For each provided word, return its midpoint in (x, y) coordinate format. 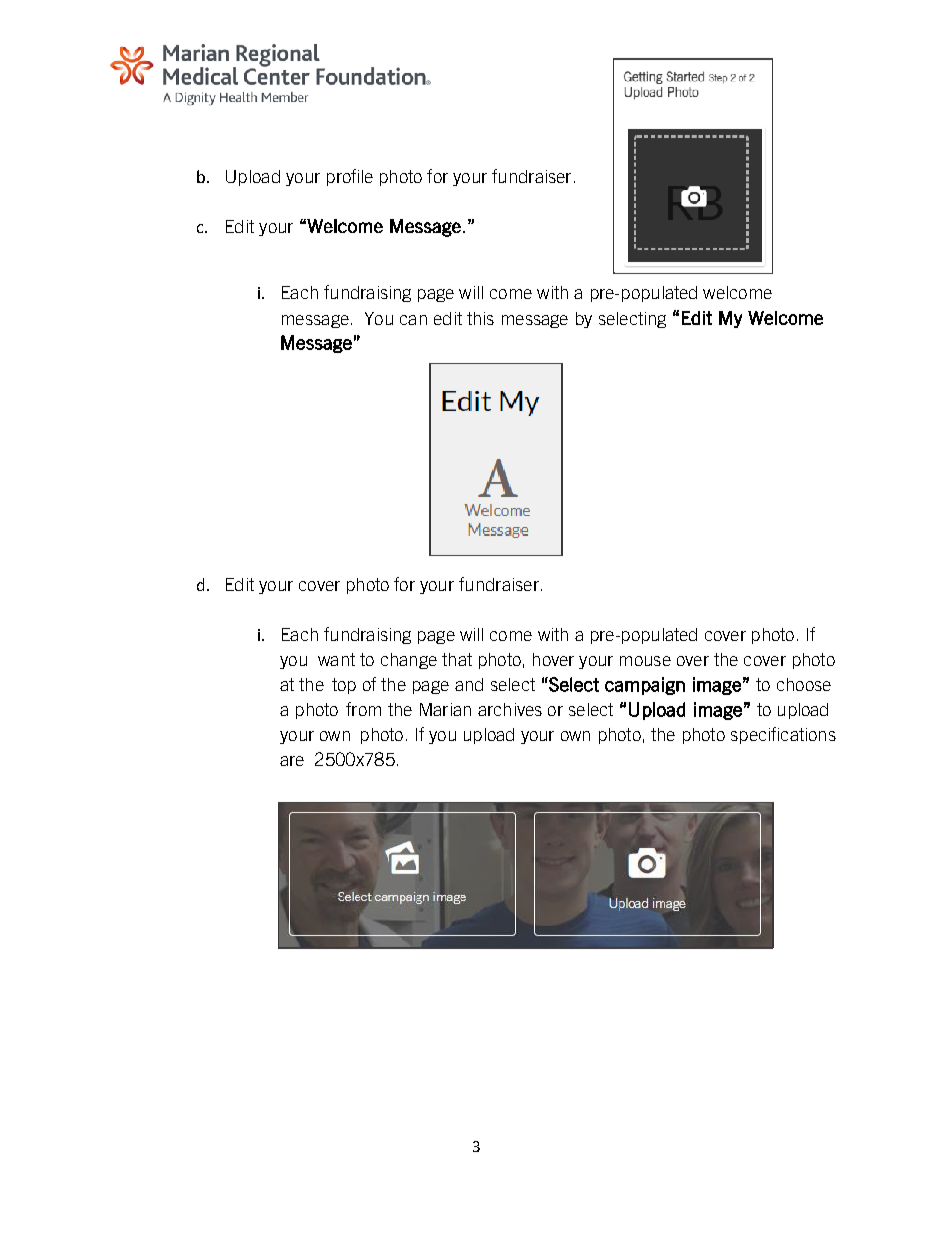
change (409, 661)
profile (350, 177)
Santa (709, 65)
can (413, 320)
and (469, 684)
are (292, 761)
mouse (645, 661)
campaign (645, 686)
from (363, 709)
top (344, 686)
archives (510, 709)
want (336, 659)
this (480, 318)
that (457, 659)
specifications (783, 735)
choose (804, 684)
